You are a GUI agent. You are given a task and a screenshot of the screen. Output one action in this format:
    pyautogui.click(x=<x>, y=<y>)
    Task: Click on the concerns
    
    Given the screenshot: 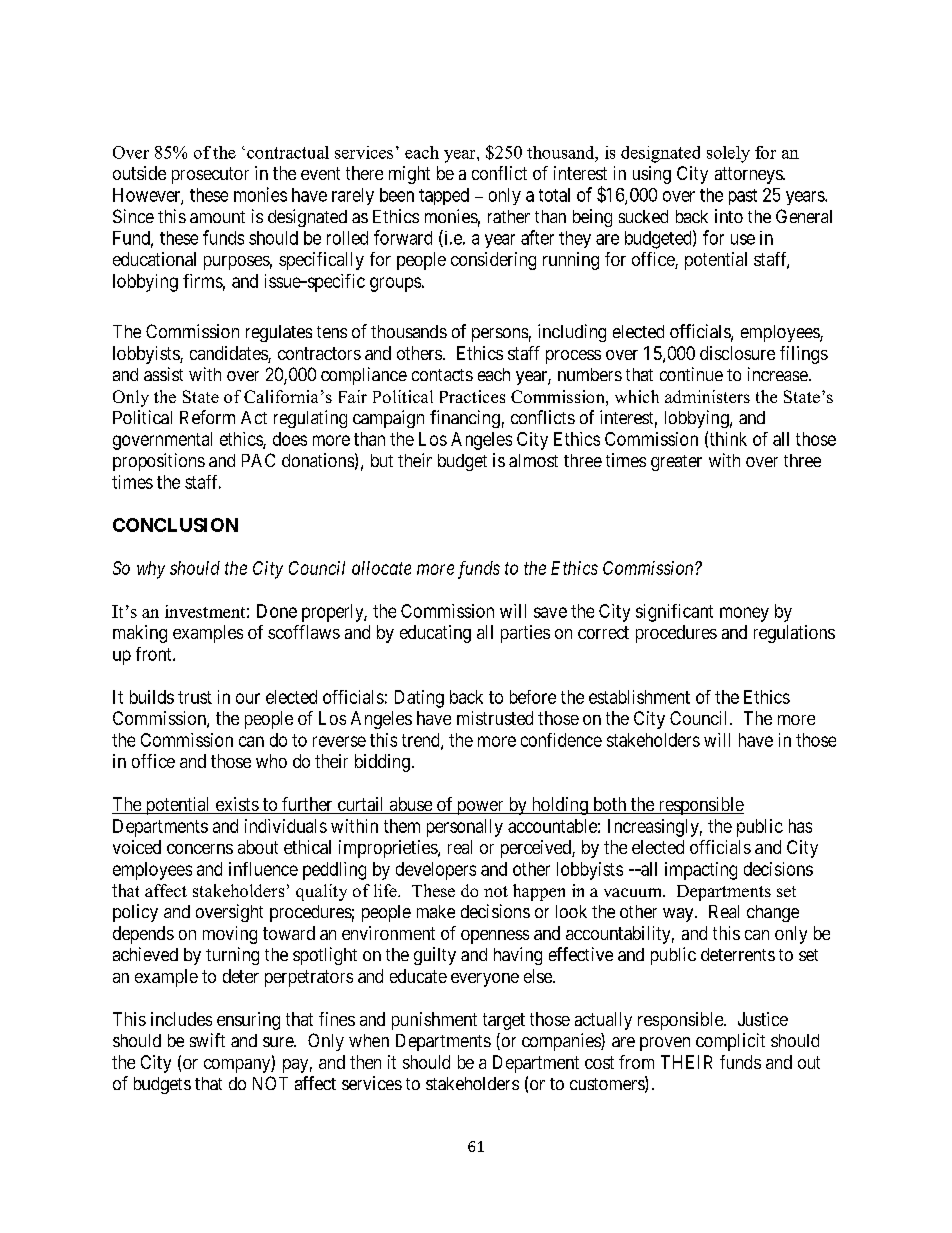 What is the action you would take?
    pyautogui.click(x=200, y=849)
